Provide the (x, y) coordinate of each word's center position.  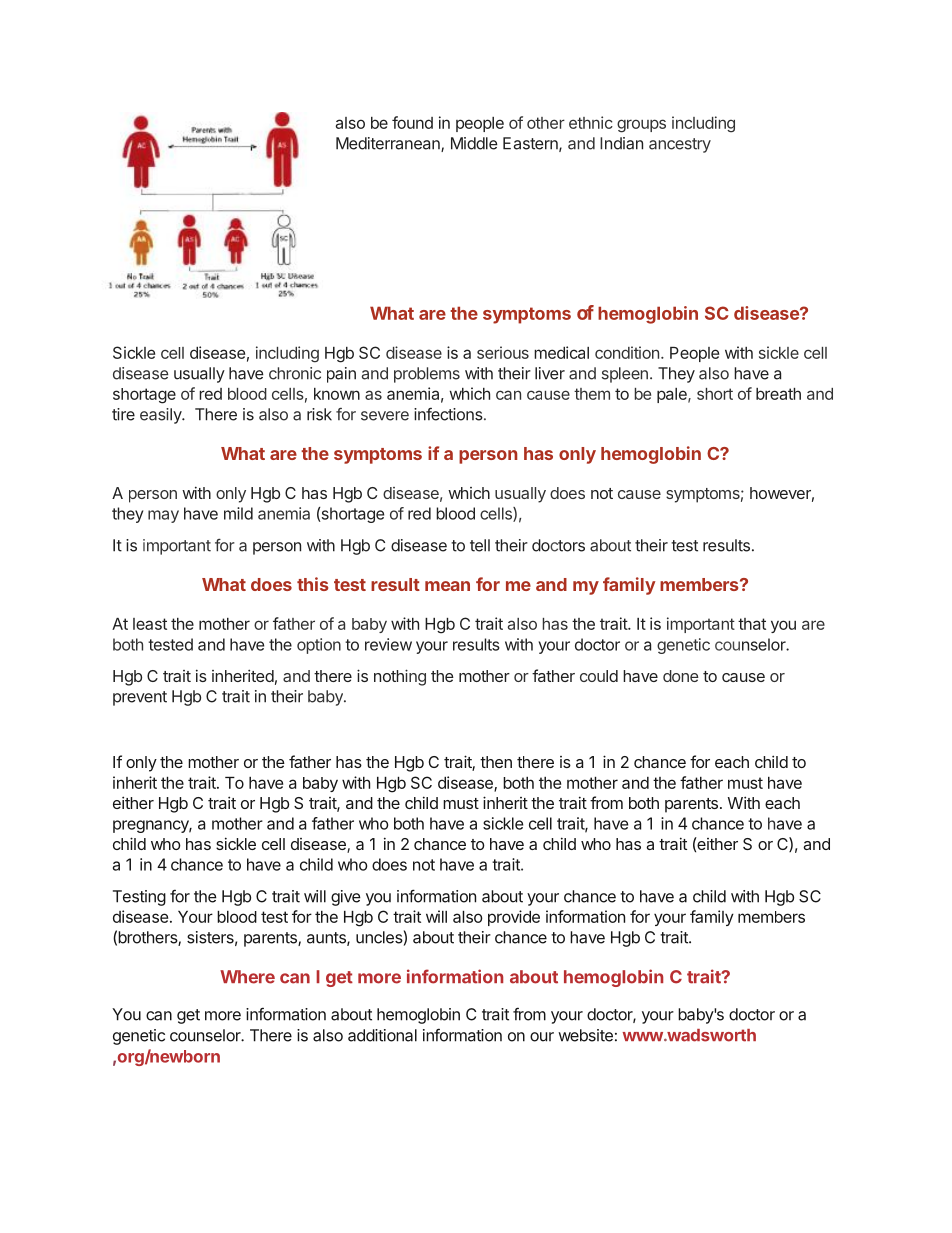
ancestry (680, 145)
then (496, 762)
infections (448, 414)
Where (247, 977)
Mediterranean (389, 144)
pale (673, 395)
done (681, 676)
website (585, 1035)
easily (162, 416)
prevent (140, 698)
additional (382, 1035)
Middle (474, 143)
